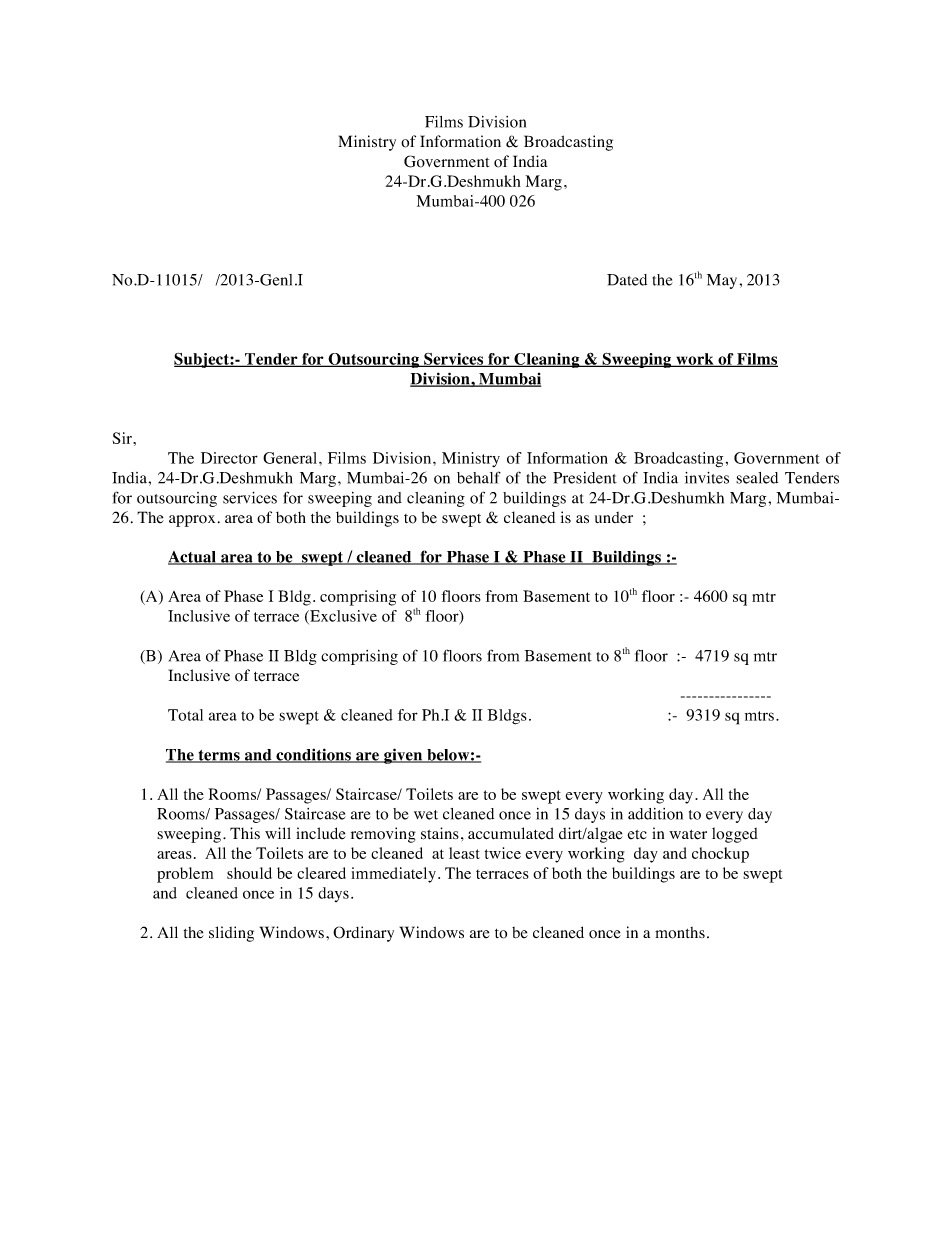 The image size is (952, 1233). What do you see at coordinates (707, 478) in the image?
I see `invites` at bounding box center [707, 478].
